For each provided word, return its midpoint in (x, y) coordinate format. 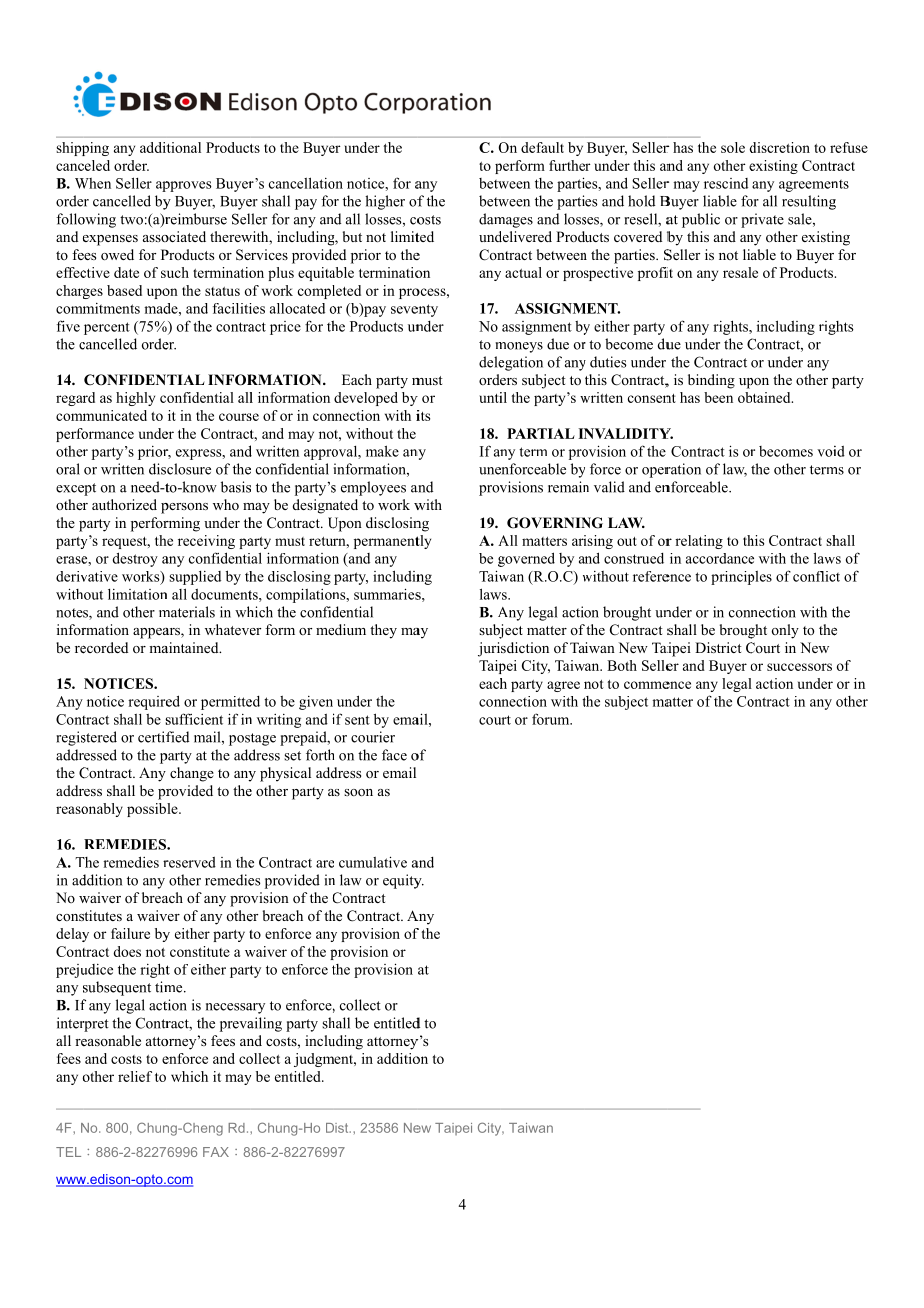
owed (117, 254)
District (718, 647)
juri (489, 649)
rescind (726, 183)
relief (135, 1076)
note (69, 613)
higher (385, 202)
